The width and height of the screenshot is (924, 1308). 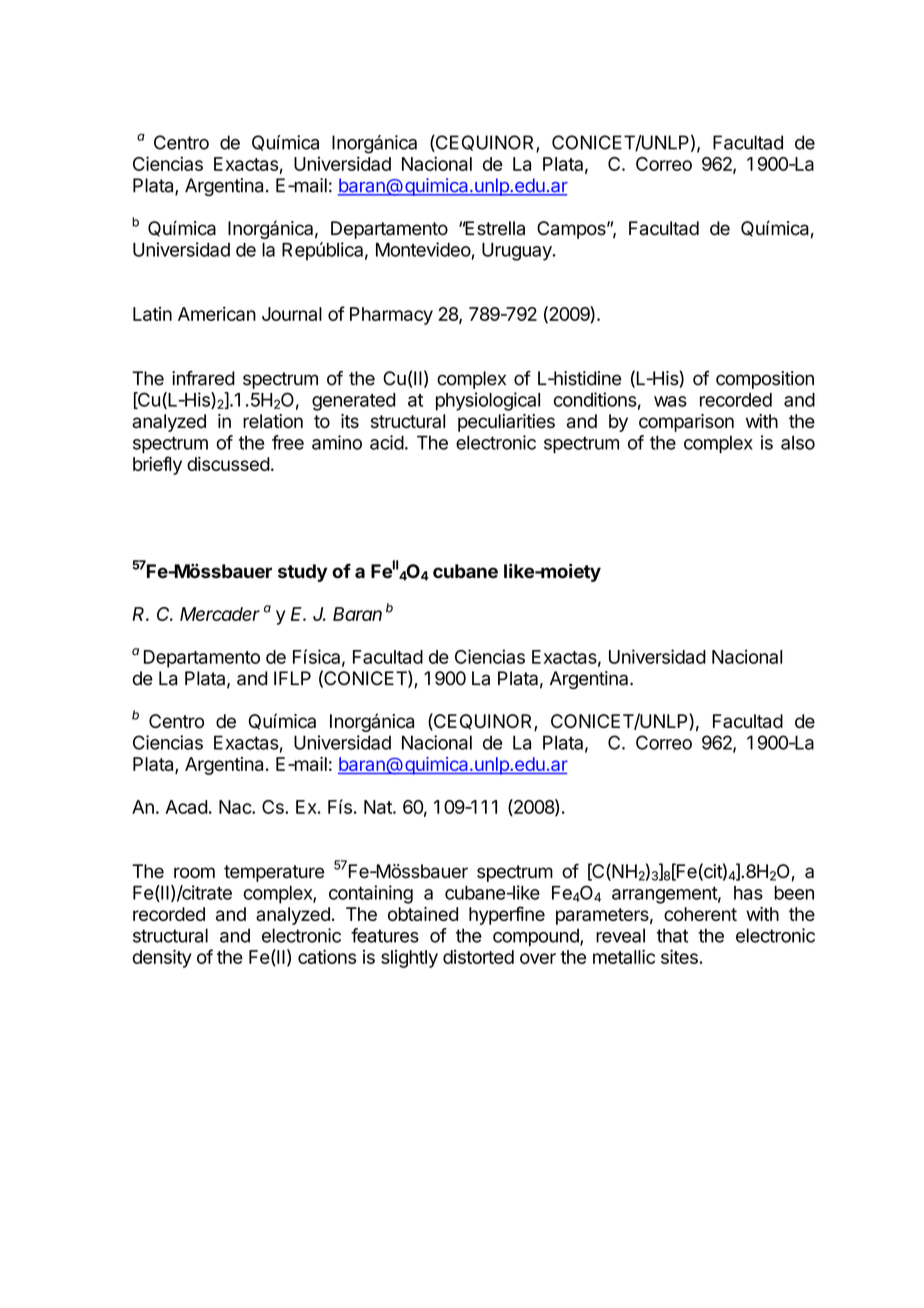 What do you see at coordinates (371, 894) in the screenshot?
I see `containing` at bounding box center [371, 894].
